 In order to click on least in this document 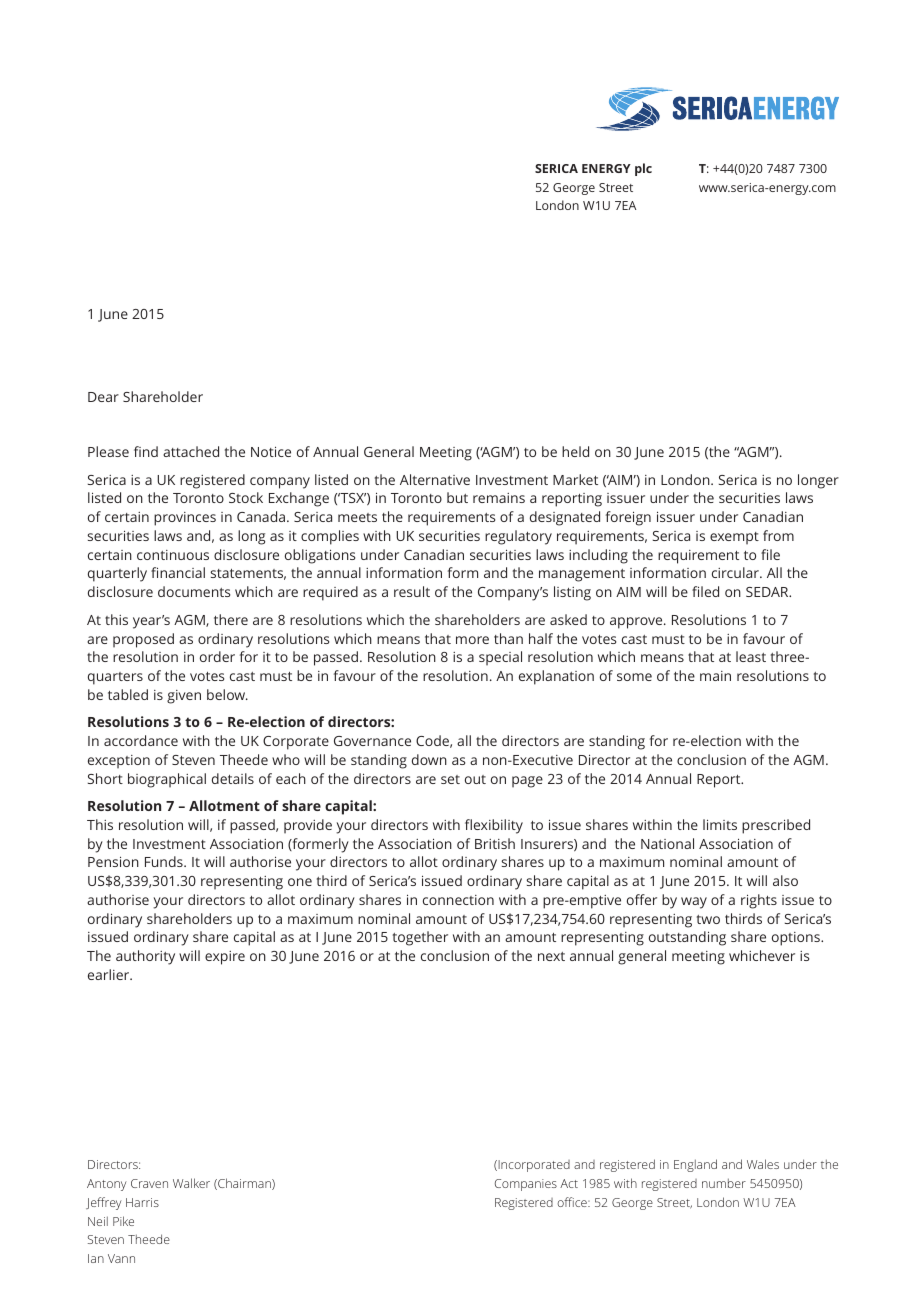, I will do `click(751, 656)`.
